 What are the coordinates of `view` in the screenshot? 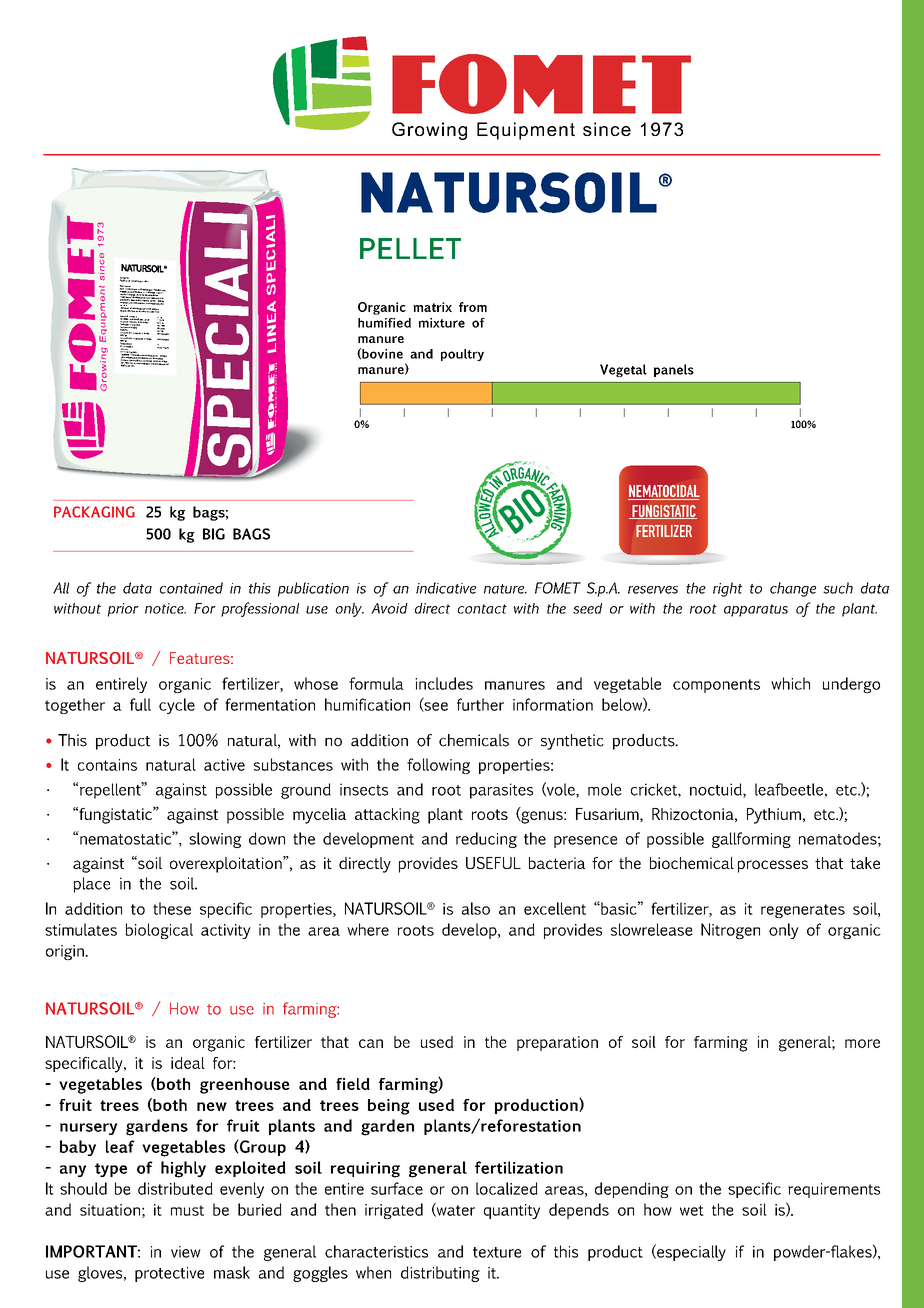 It's located at (186, 1252).
